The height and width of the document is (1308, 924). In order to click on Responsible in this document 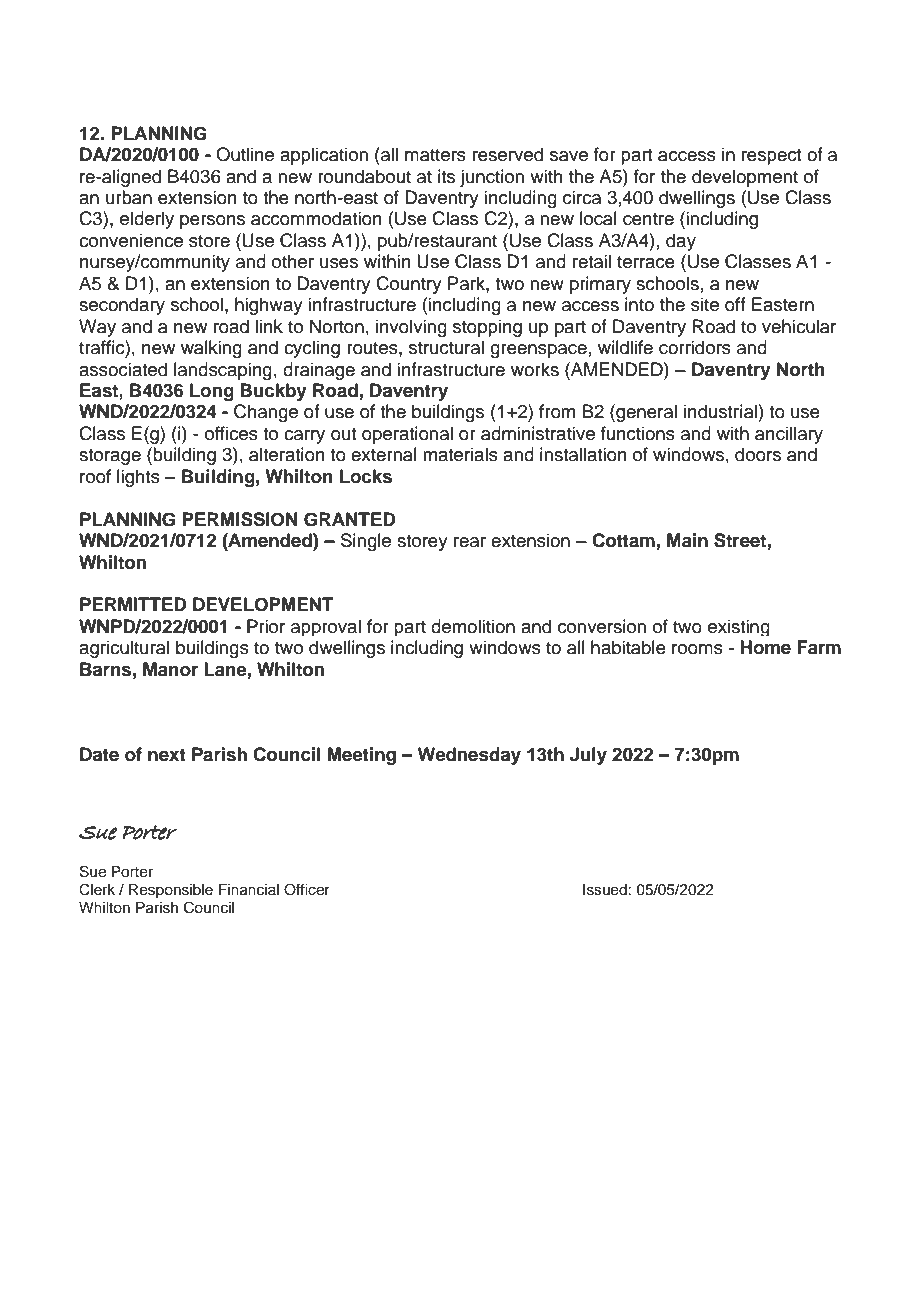, I will do `click(171, 891)`.
